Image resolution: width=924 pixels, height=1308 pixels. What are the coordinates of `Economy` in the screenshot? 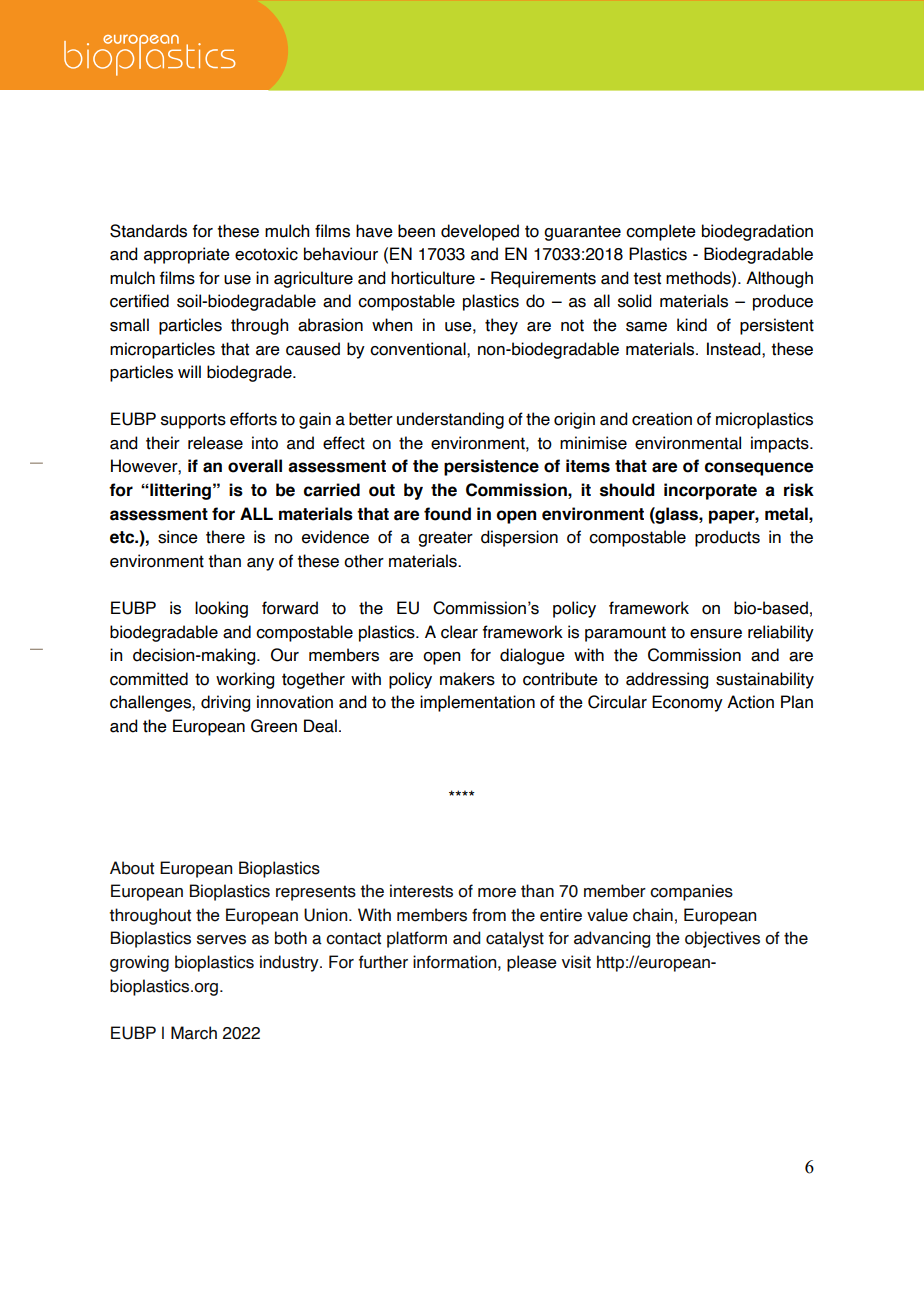 It's located at (687, 703).
